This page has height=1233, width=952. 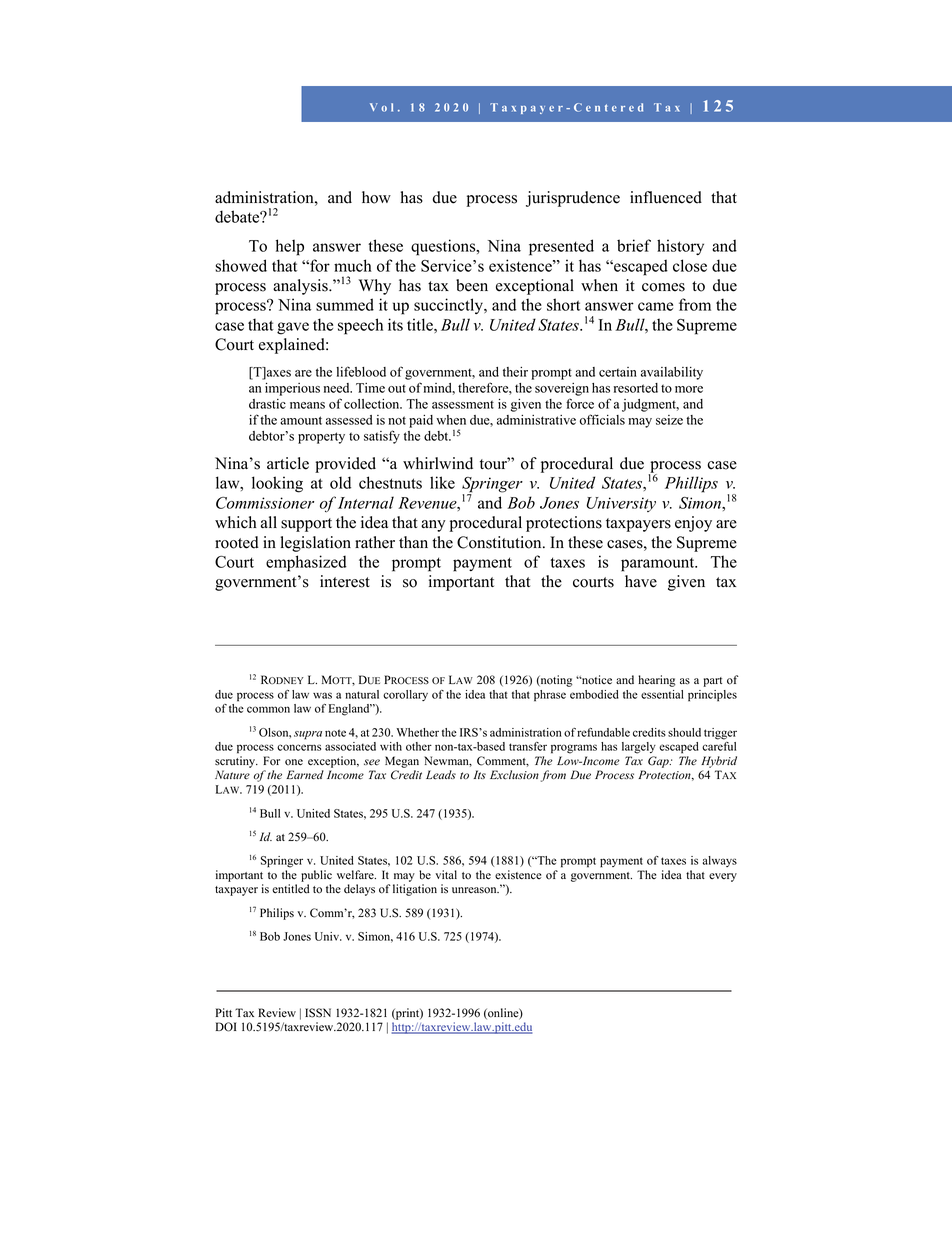 What do you see at coordinates (305, 775) in the page?
I see `Earned` at bounding box center [305, 775].
